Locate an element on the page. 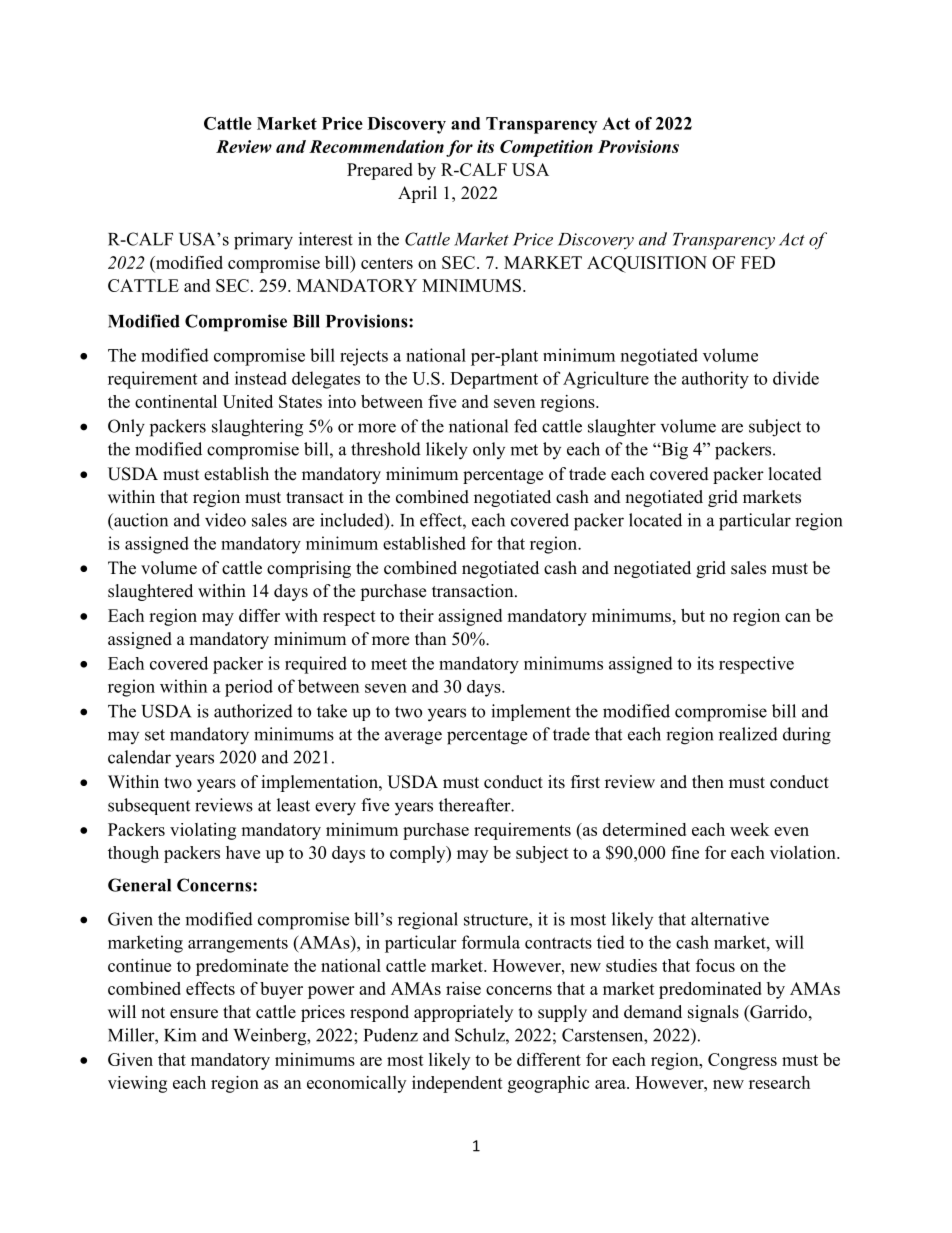  video is located at coordinates (225, 520).
